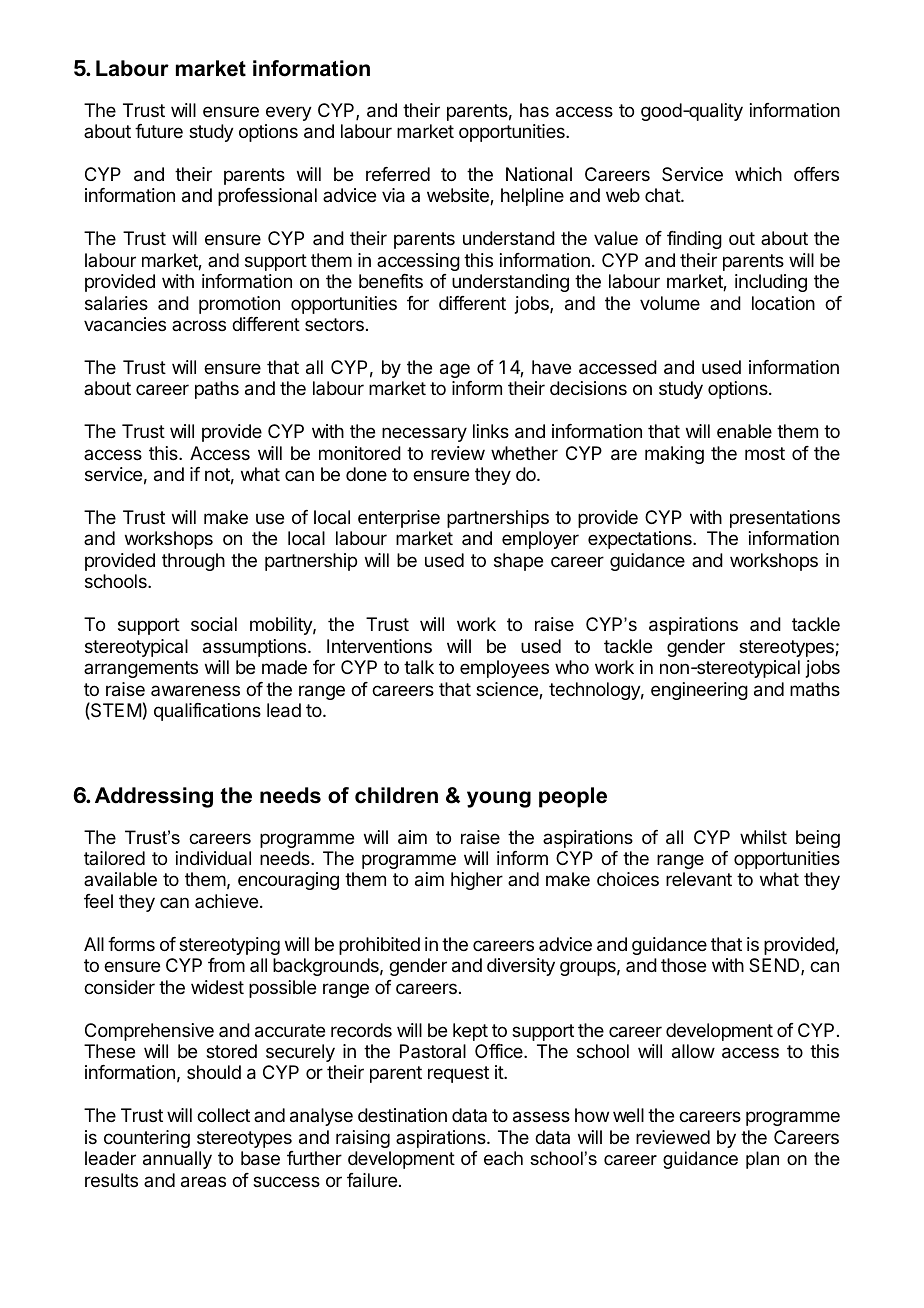  What do you see at coordinates (503, 1158) in the screenshot?
I see `each` at bounding box center [503, 1158].
